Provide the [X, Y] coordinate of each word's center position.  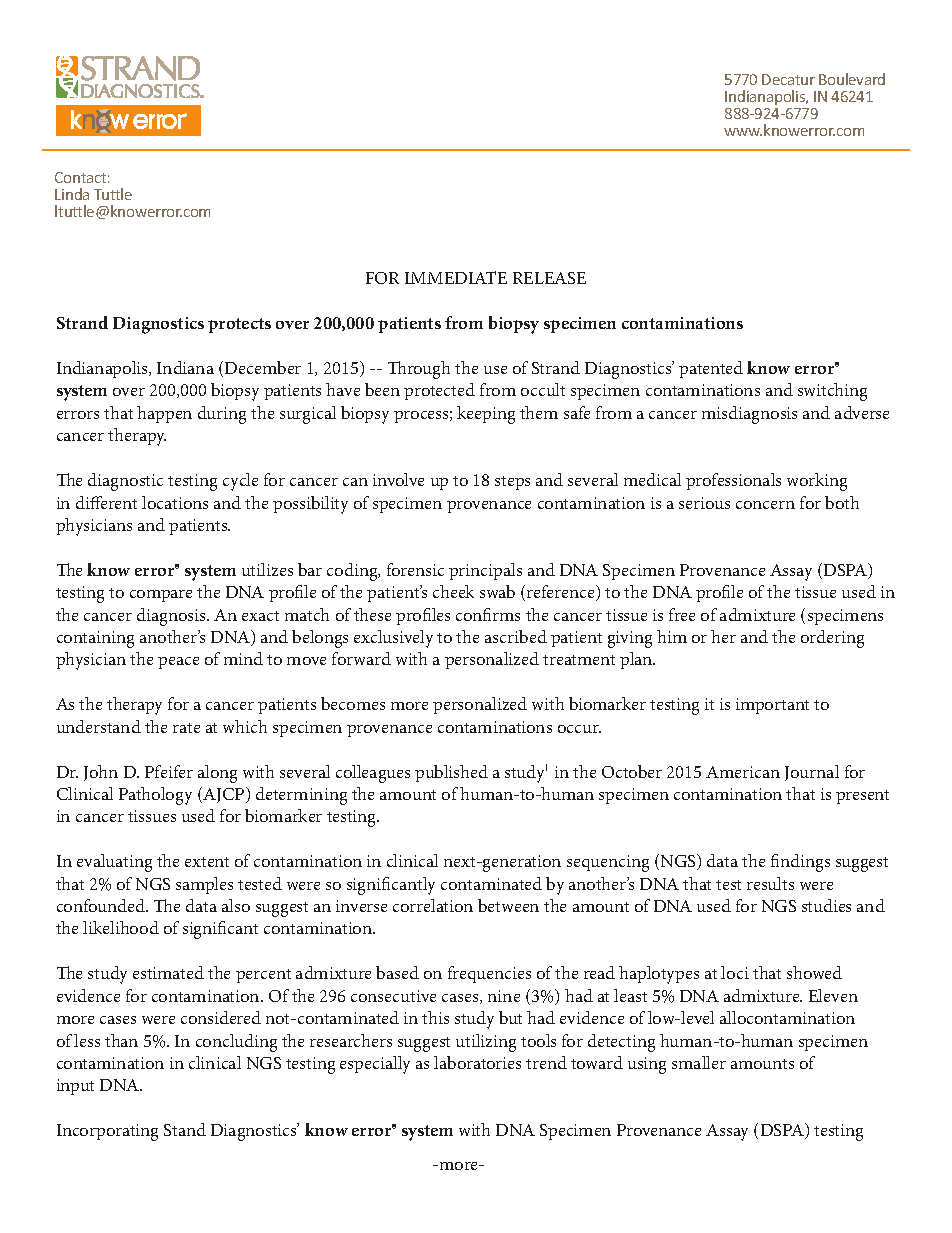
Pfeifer [169, 771]
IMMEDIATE [456, 277]
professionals [733, 481]
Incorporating [107, 1132]
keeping [486, 415]
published [451, 773]
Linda [72, 194]
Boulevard [852, 79]
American [743, 772]
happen [164, 414]
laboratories [477, 1062]
